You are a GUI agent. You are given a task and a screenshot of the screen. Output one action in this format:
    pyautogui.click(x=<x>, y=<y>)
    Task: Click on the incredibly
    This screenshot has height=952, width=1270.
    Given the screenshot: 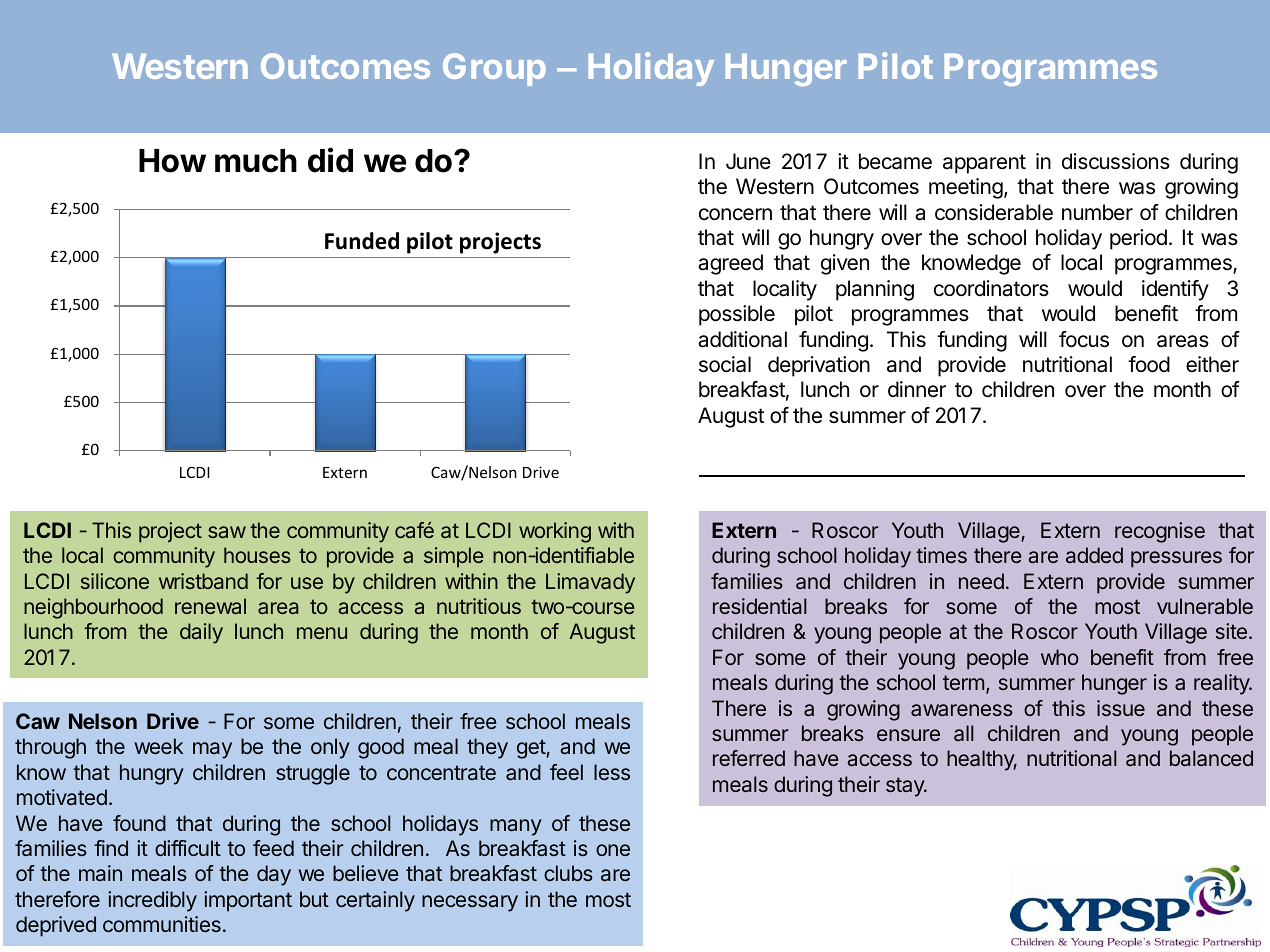 What is the action you would take?
    pyautogui.click(x=152, y=901)
